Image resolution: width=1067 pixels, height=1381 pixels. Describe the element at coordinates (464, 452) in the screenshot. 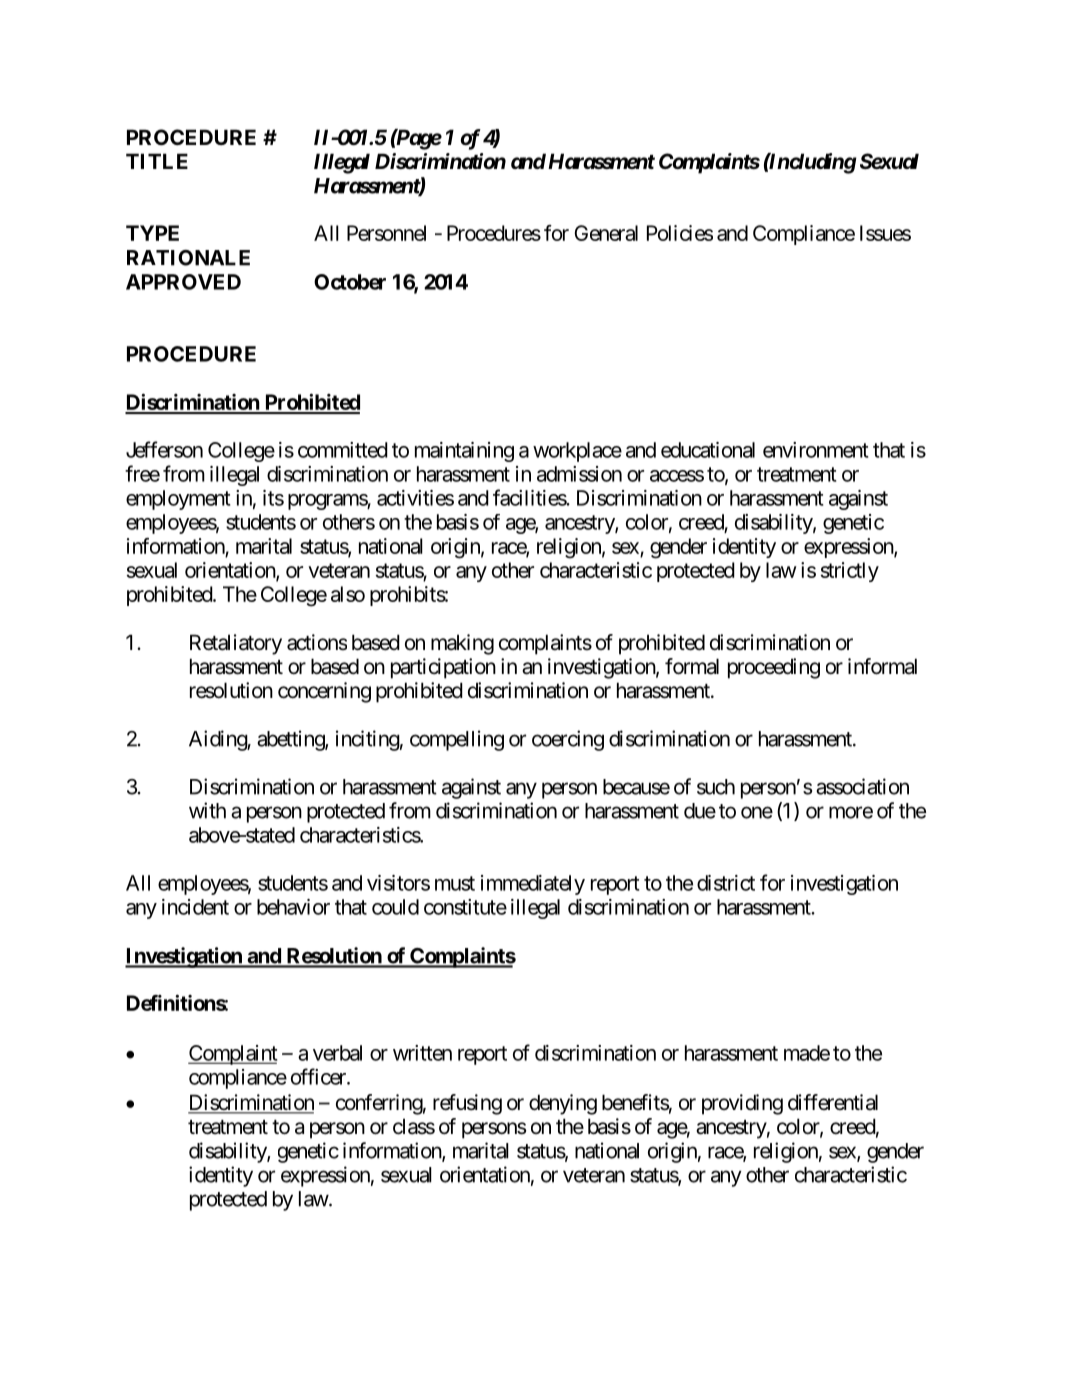

I see `maintaining` at that location.
